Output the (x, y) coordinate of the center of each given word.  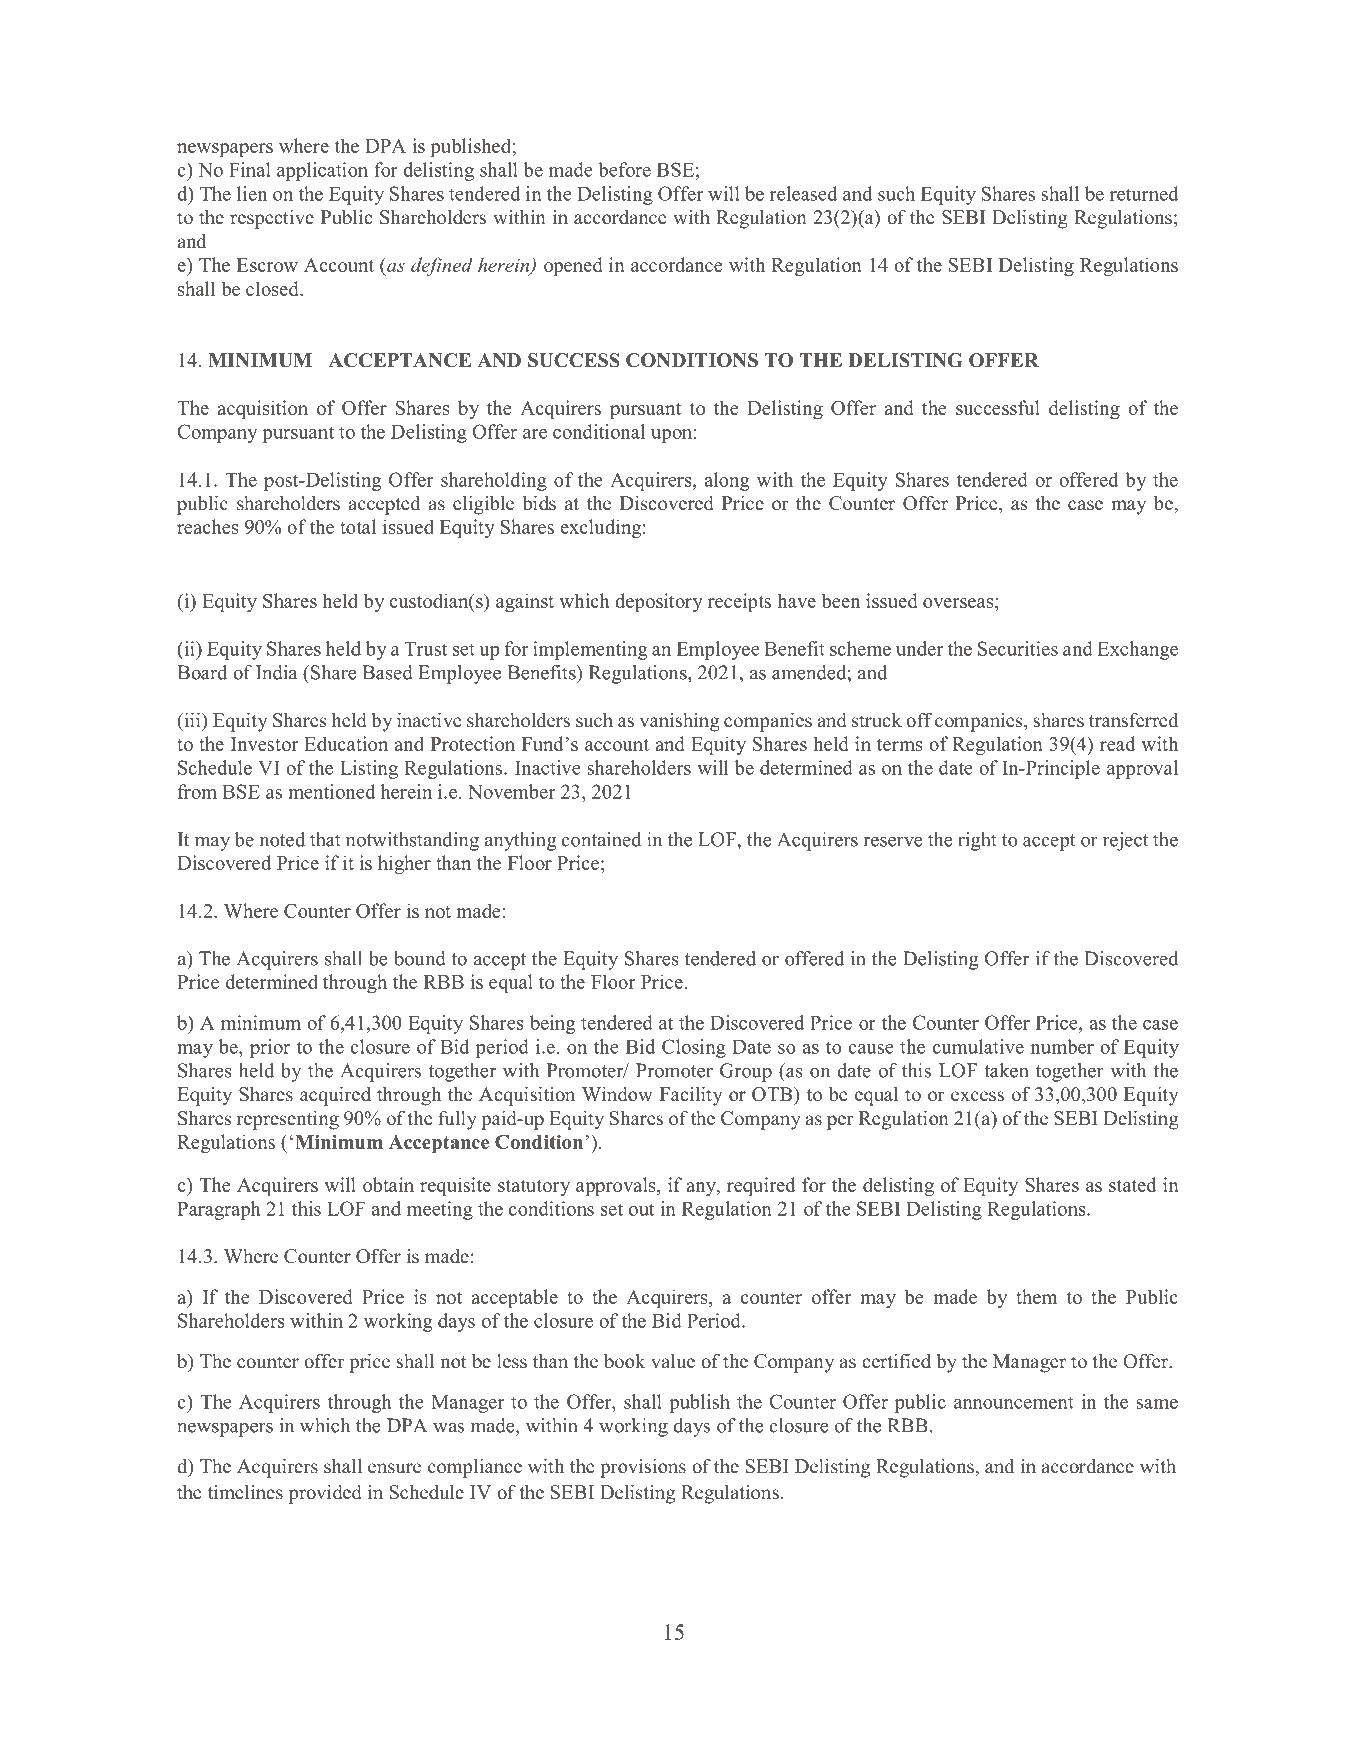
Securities (1018, 648)
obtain (388, 1184)
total (358, 526)
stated (1132, 1184)
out (641, 1209)
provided (325, 1494)
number (1062, 1046)
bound (420, 958)
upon (671, 436)
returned (1144, 193)
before (624, 169)
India (276, 672)
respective (272, 219)
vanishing (680, 722)
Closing (694, 1048)
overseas (959, 603)
